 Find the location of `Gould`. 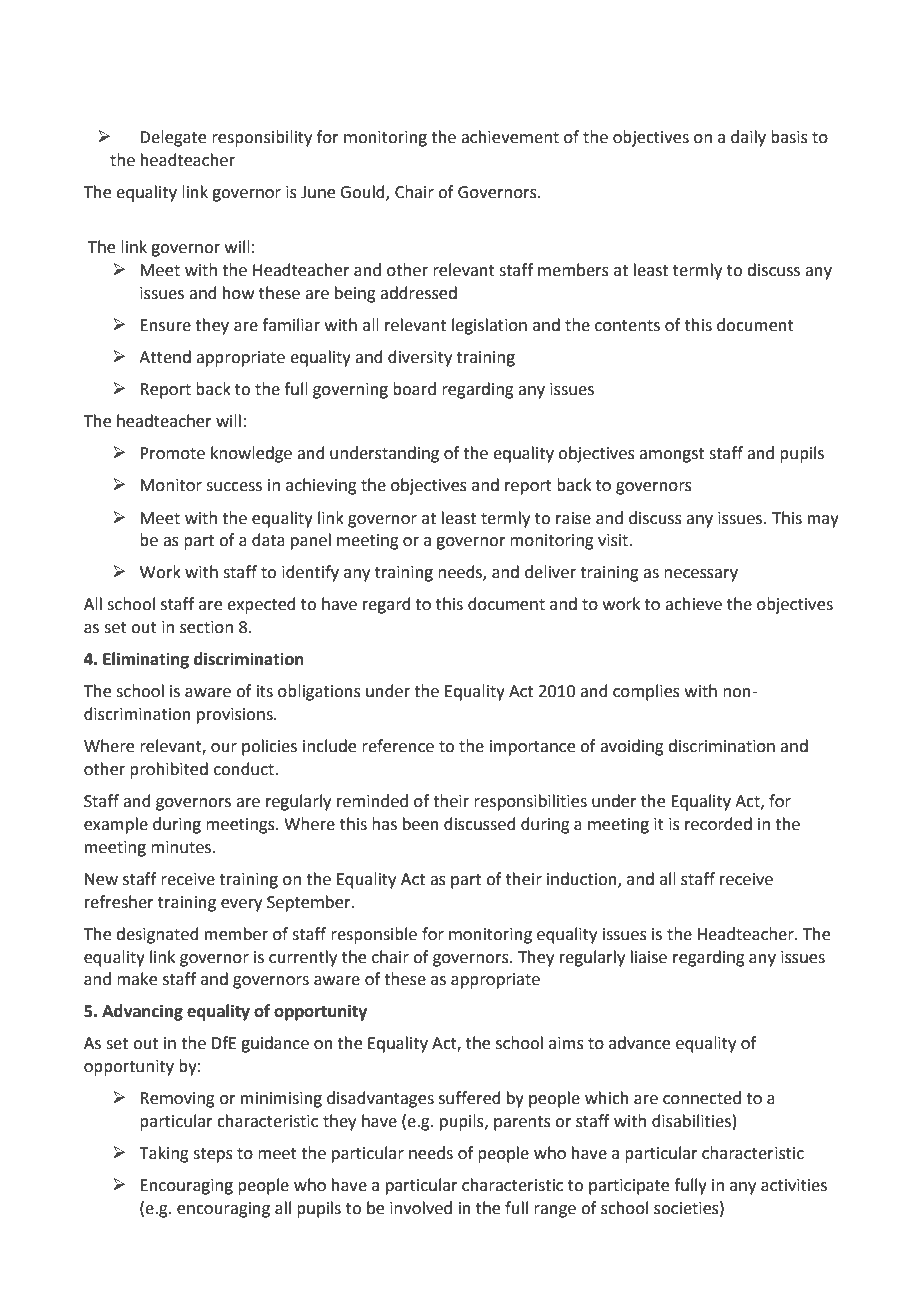

Gould is located at coordinates (363, 193).
